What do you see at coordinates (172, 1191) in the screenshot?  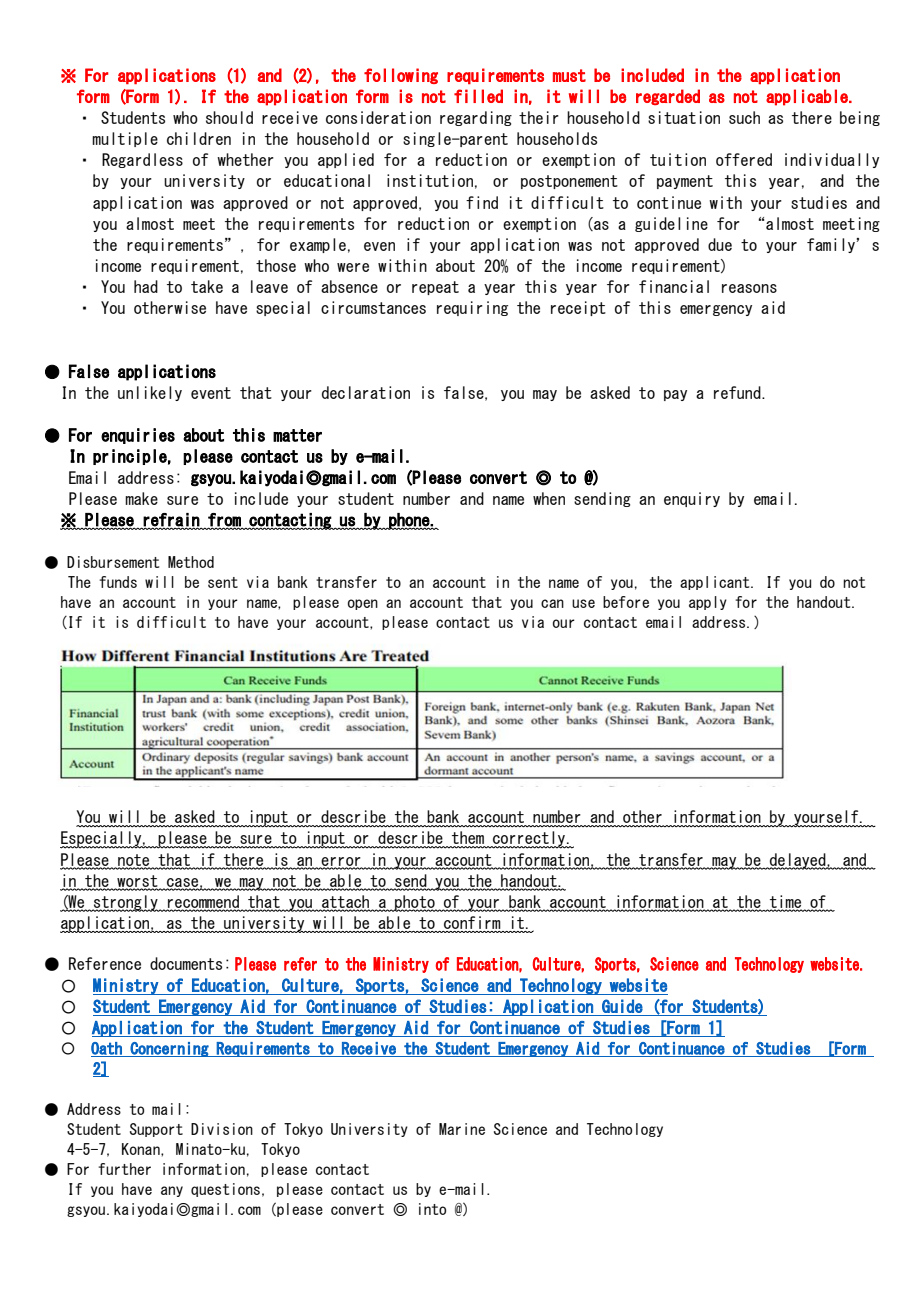 I see `any` at bounding box center [172, 1191].
